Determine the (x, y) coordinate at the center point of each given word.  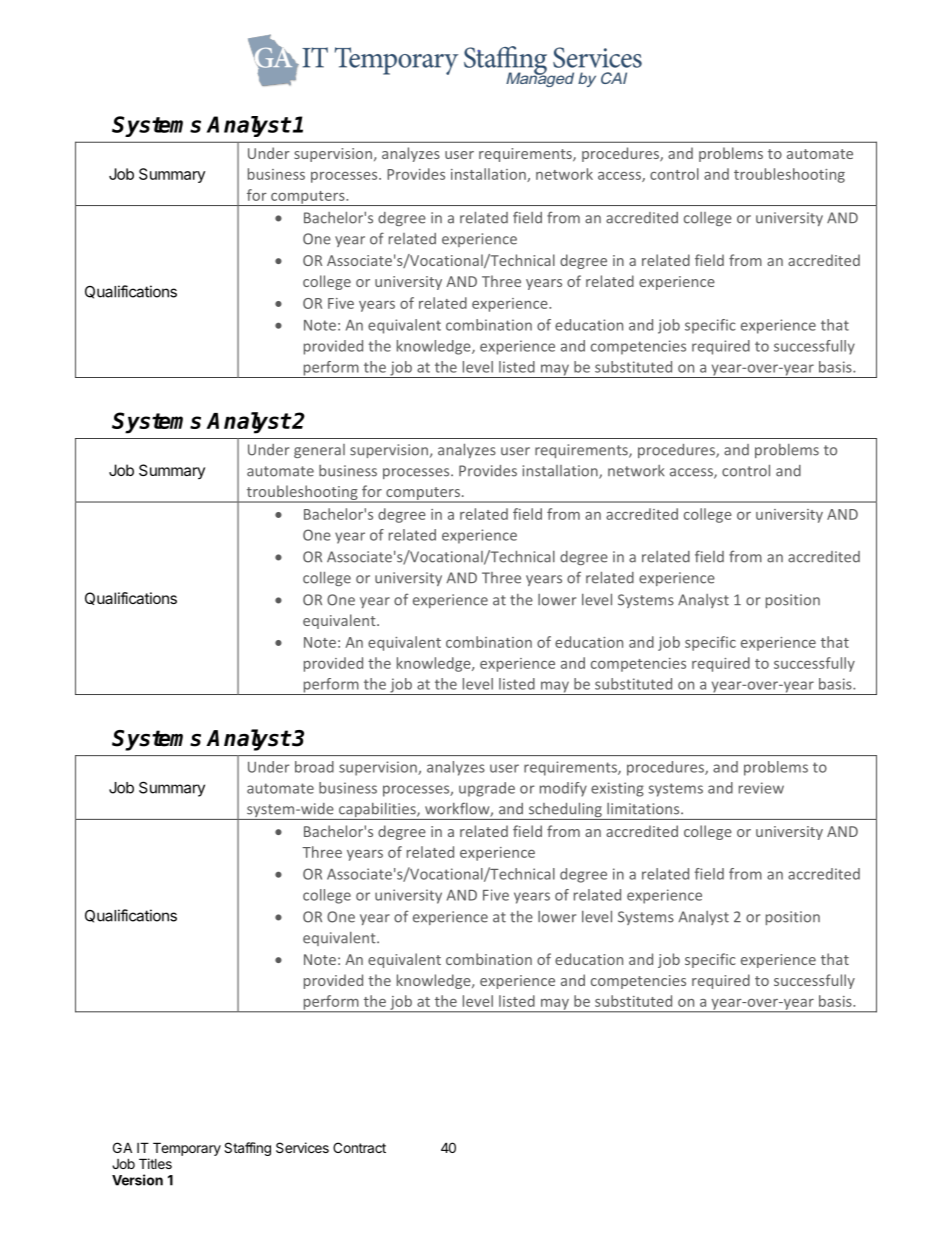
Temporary (187, 1149)
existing (617, 789)
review (761, 788)
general (319, 451)
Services (302, 1147)
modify (563, 789)
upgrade (487, 789)
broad (314, 767)
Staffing (247, 1149)
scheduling (565, 811)
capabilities (377, 811)
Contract (359, 1147)
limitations (644, 809)
